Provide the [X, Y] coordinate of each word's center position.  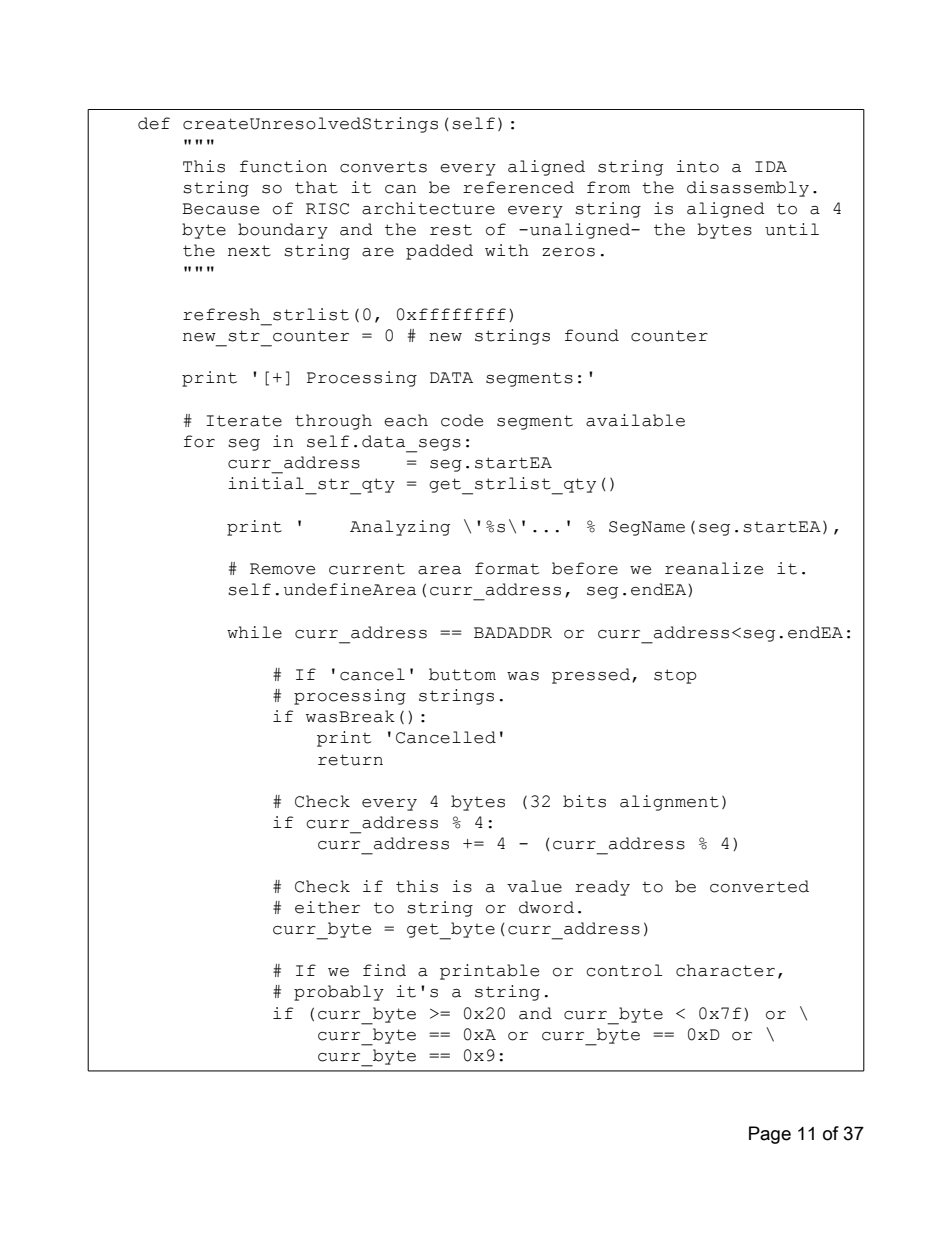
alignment [669, 803]
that [316, 187]
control [624, 970]
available [635, 420]
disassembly [748, 189]
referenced [518, 187]
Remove [282, 569]
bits [584, 801]
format [507, 568]
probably [339, 993]
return [350, 760]
